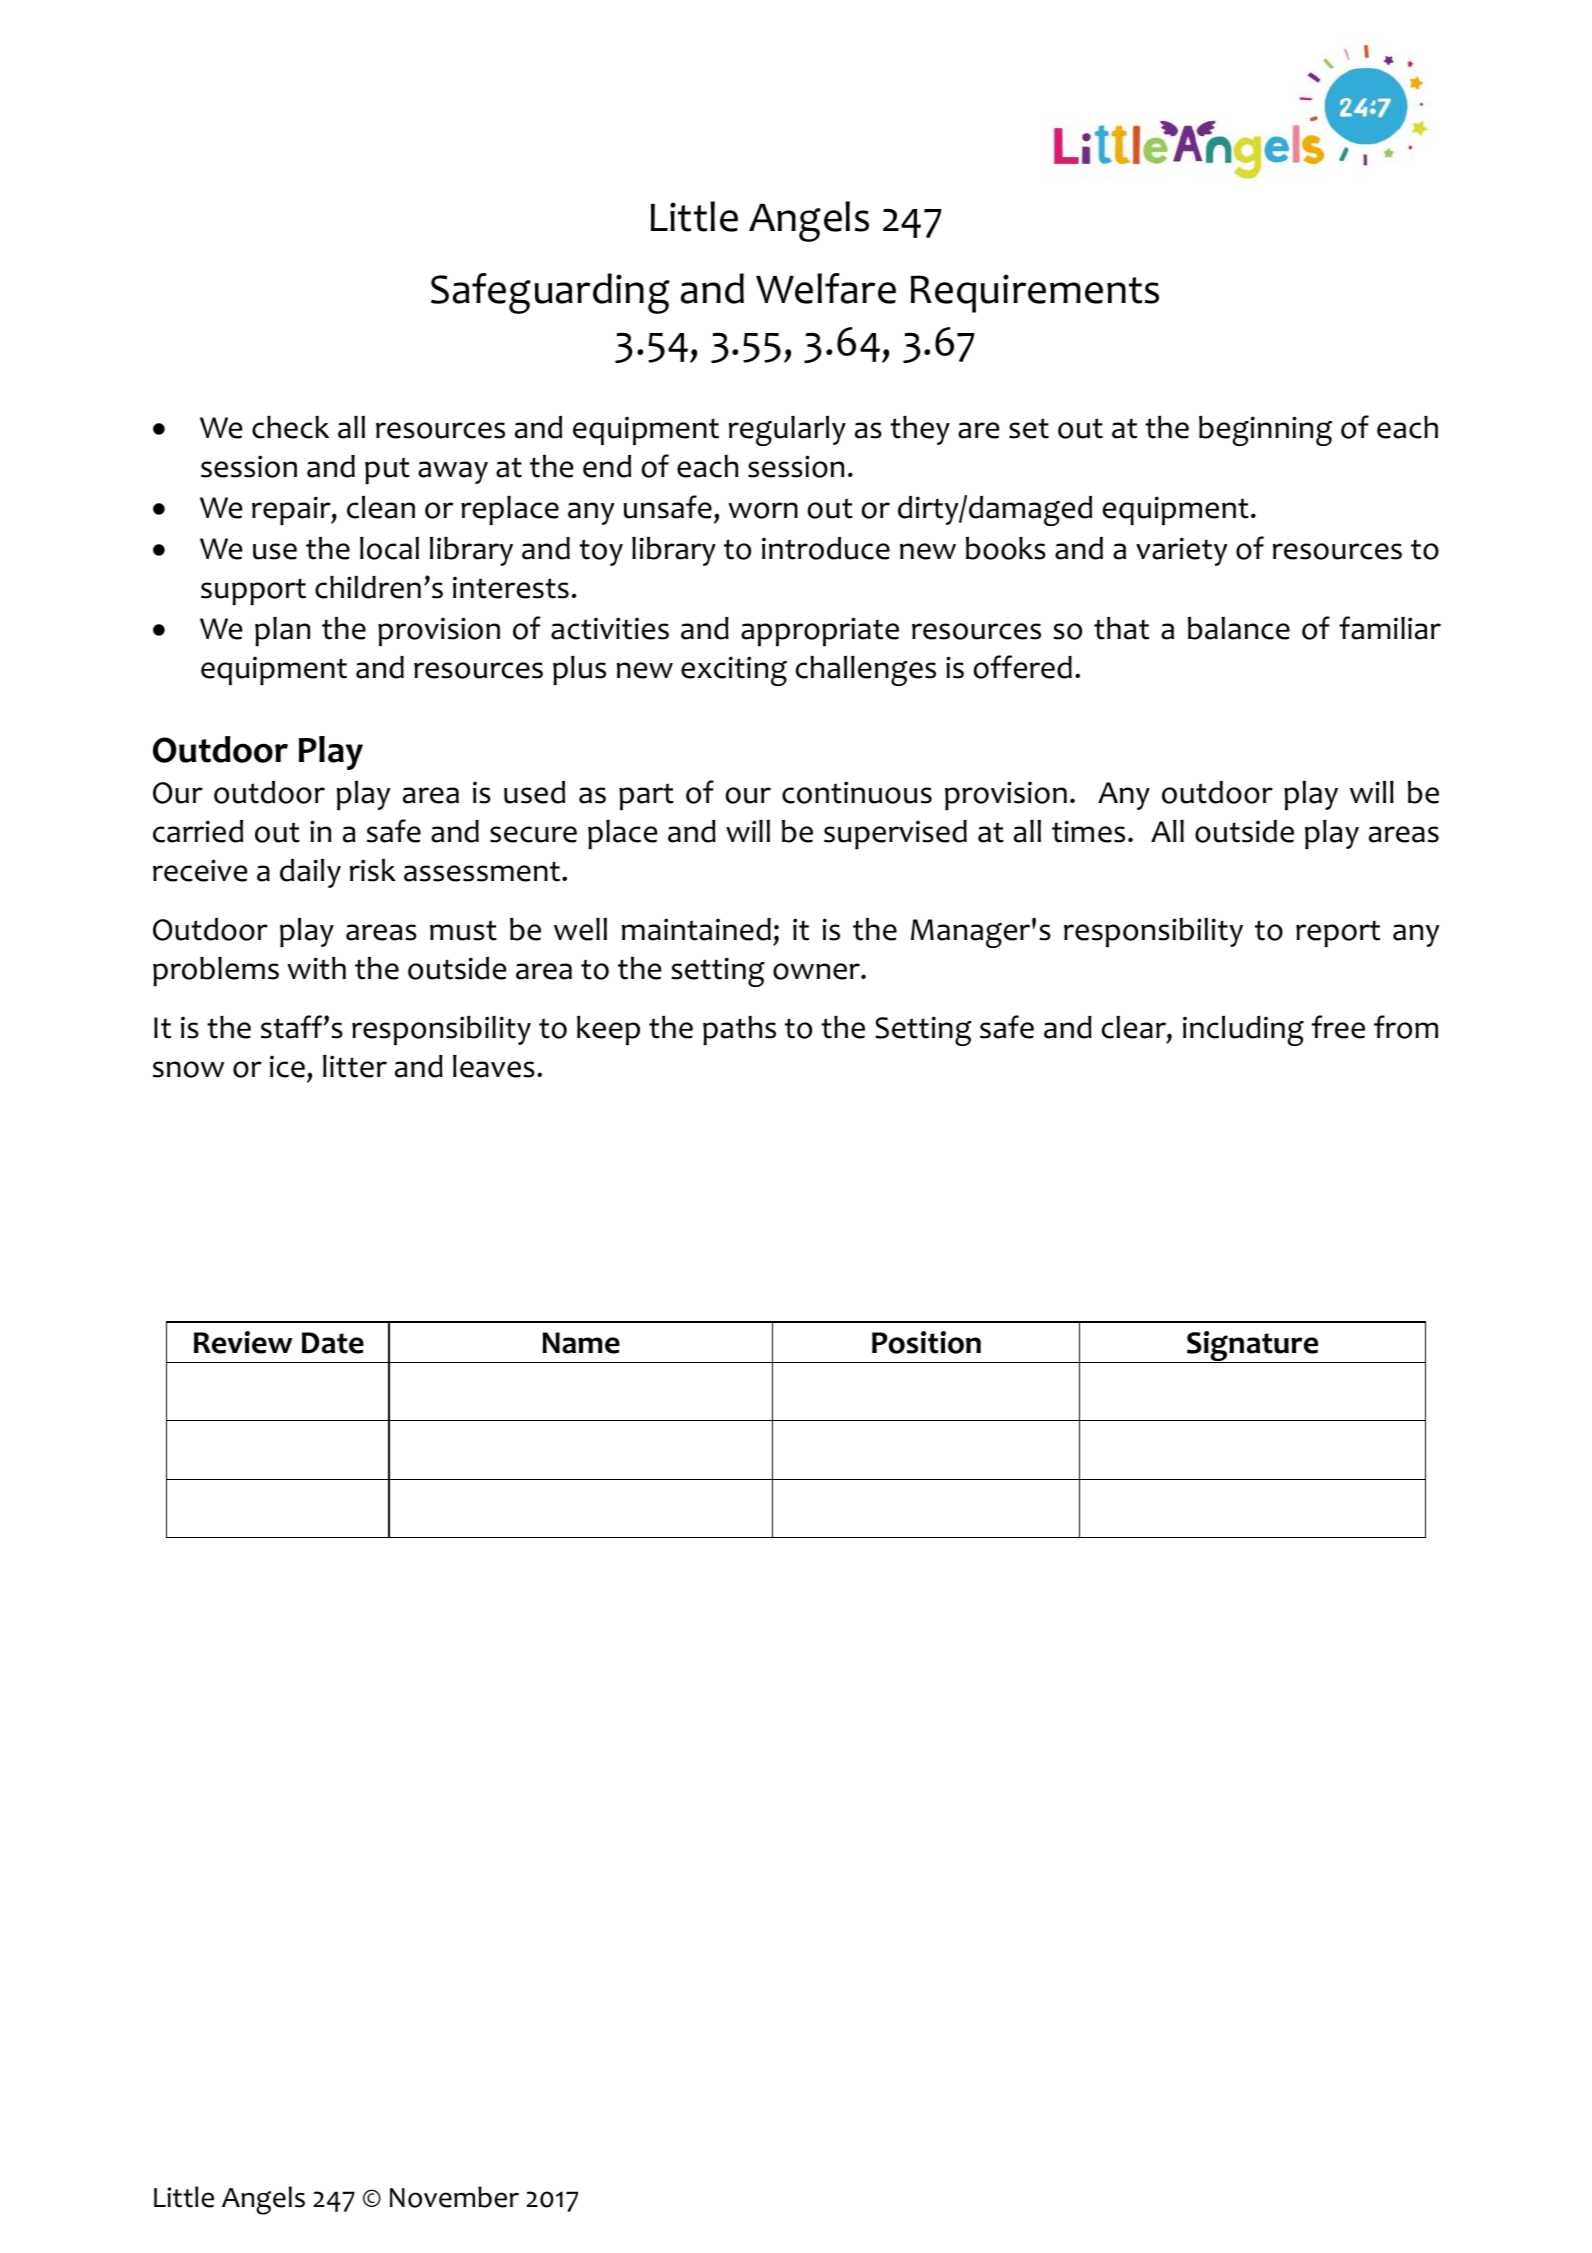 The width and height of the screenshot is (1592, 2253). Describe the element at coordinates (1265, 431) in the screenshot. I see `beginning` at that location.
